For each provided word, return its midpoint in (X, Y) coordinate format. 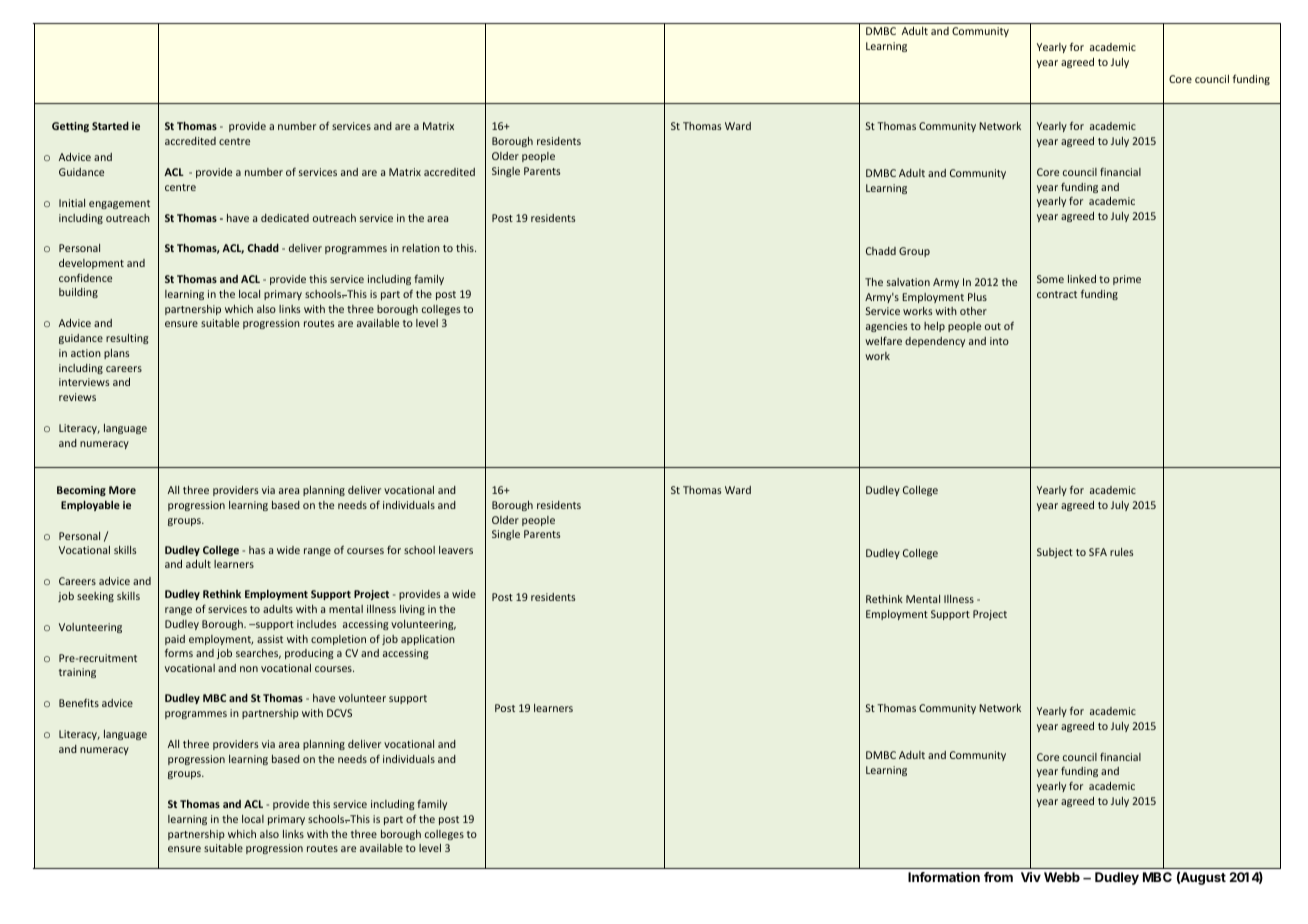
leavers (456, 550)
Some (1050, 279)
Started (110, 126)
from (998, 877)
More (122, 490)
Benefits (79, 702)
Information (944, 877)
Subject (1055, 553)
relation (421, 248)
